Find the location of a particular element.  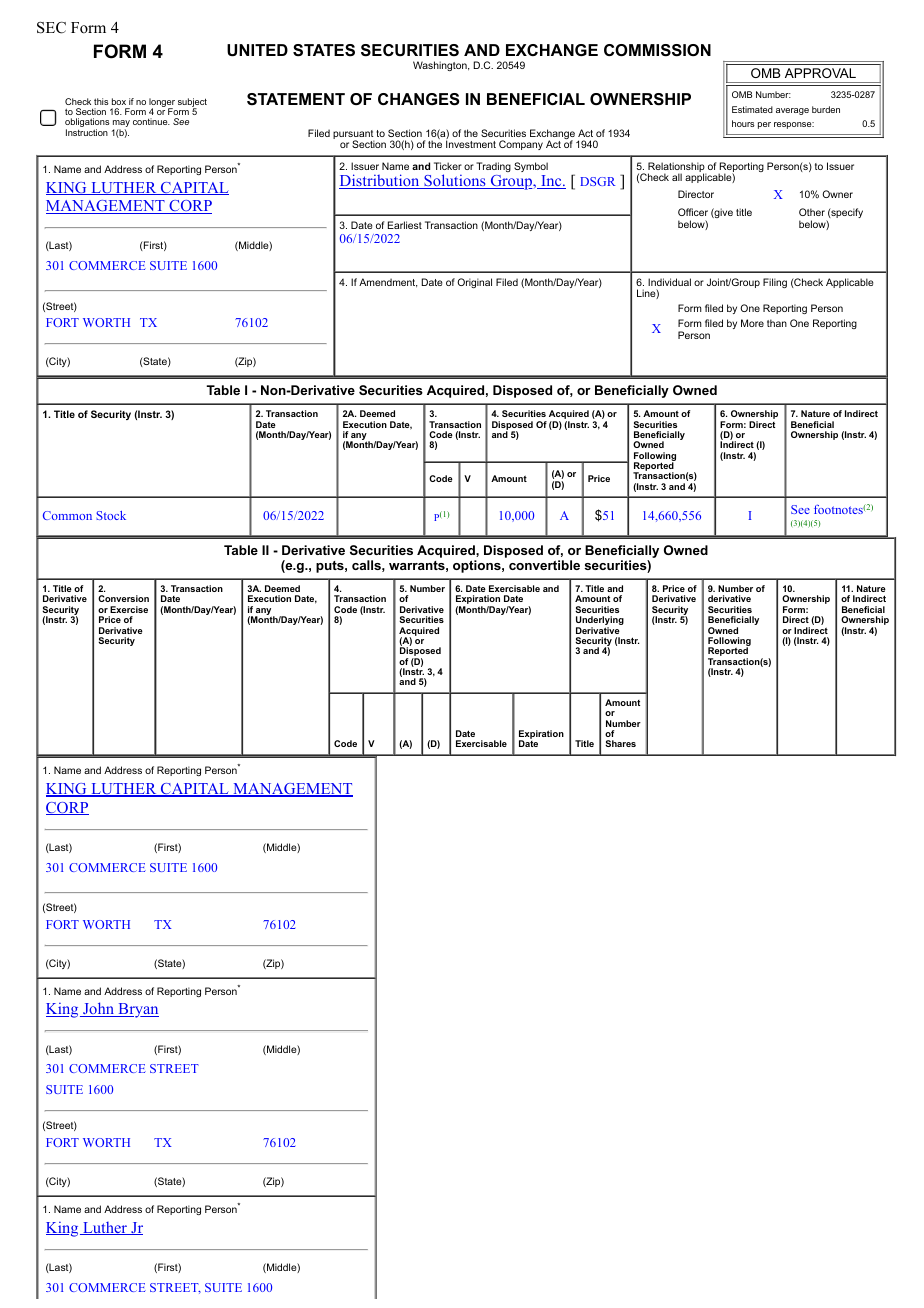

Shares is located at coordinates (620, 743).
